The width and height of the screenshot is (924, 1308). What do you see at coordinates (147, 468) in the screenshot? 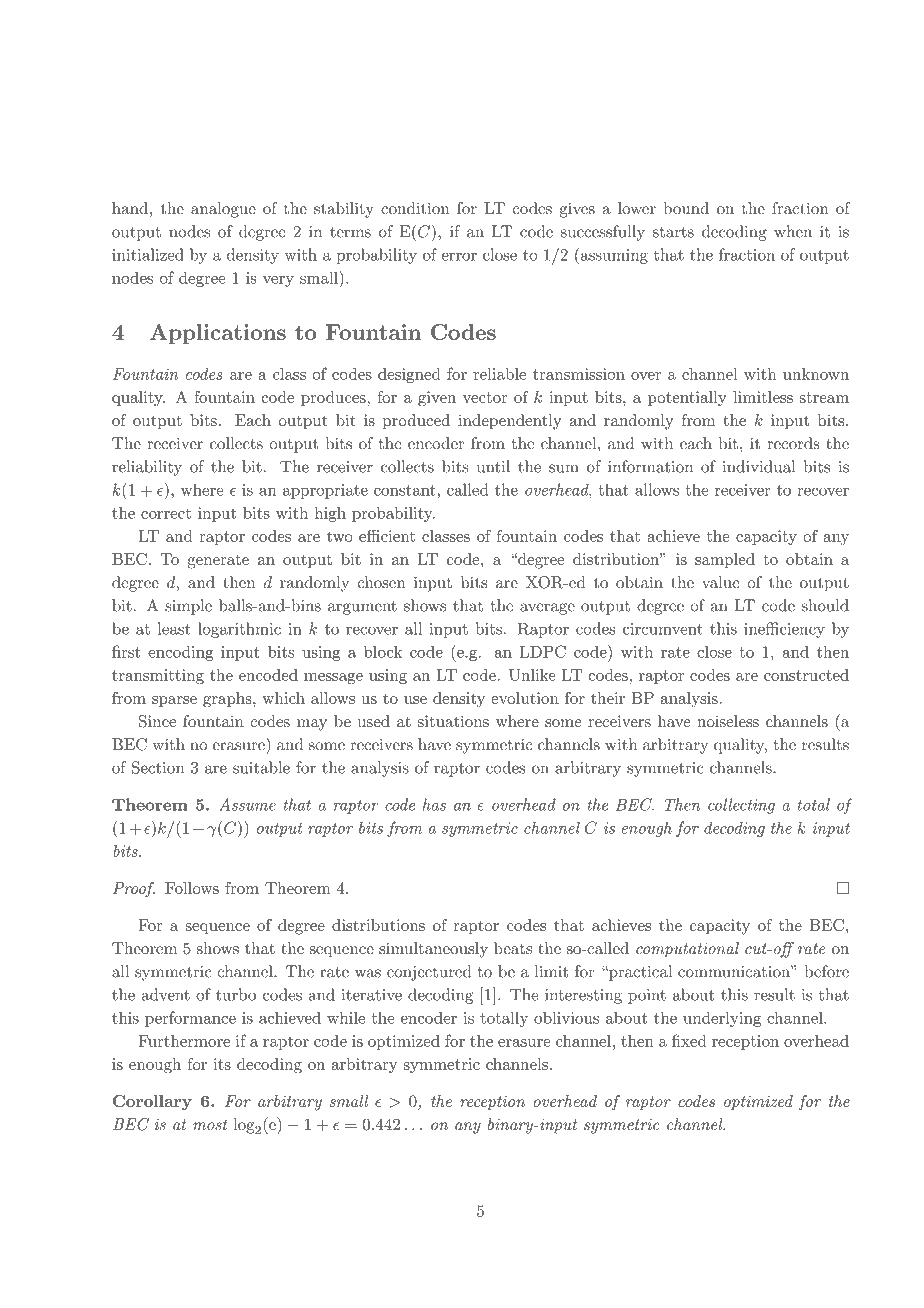
I see `reliability` at bounding box center [147, 468].
